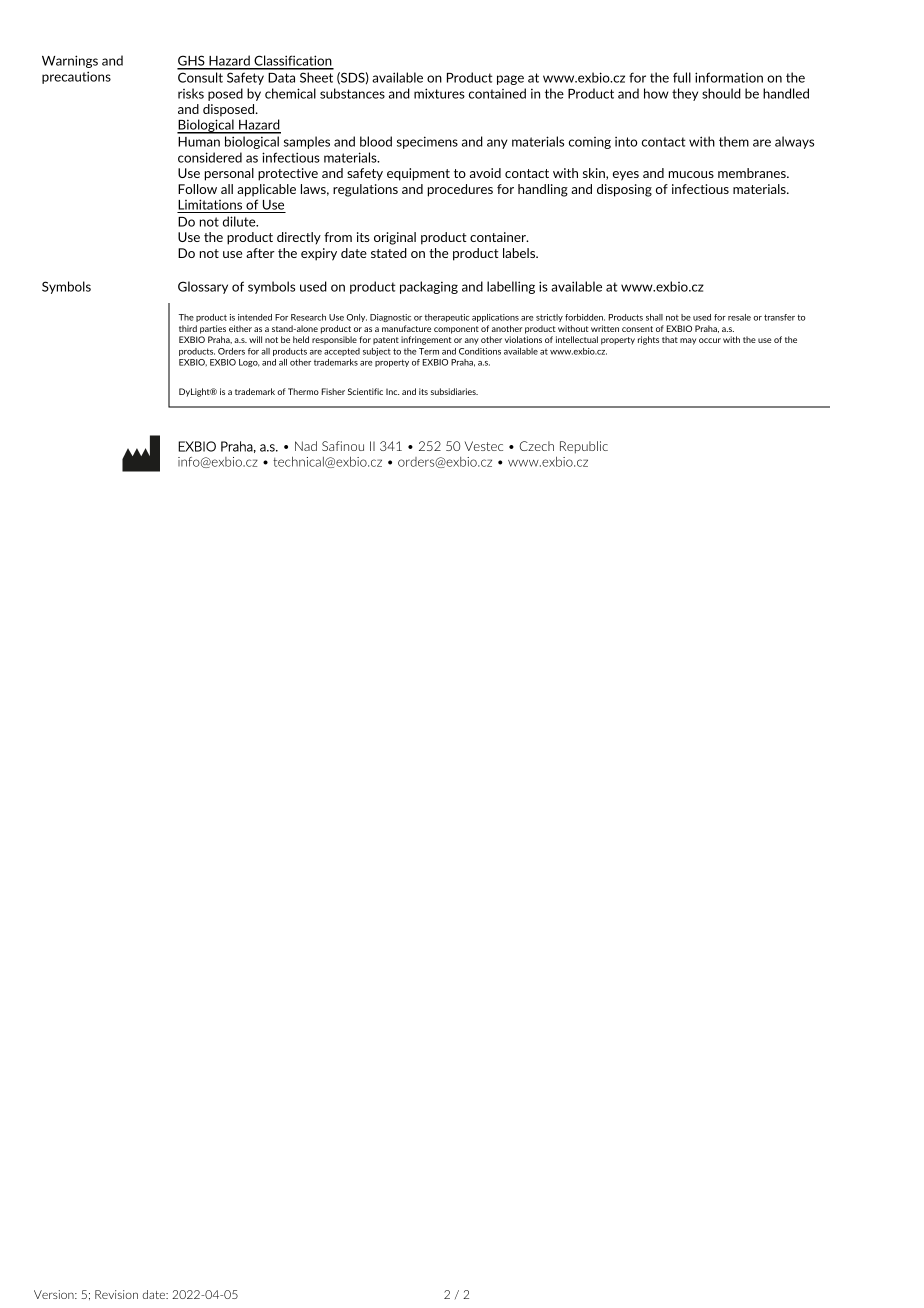 The width and height of the page is (924, 1308). Describe the element at coordinates (306, 446) in the page. I see `Nad` at that location.
